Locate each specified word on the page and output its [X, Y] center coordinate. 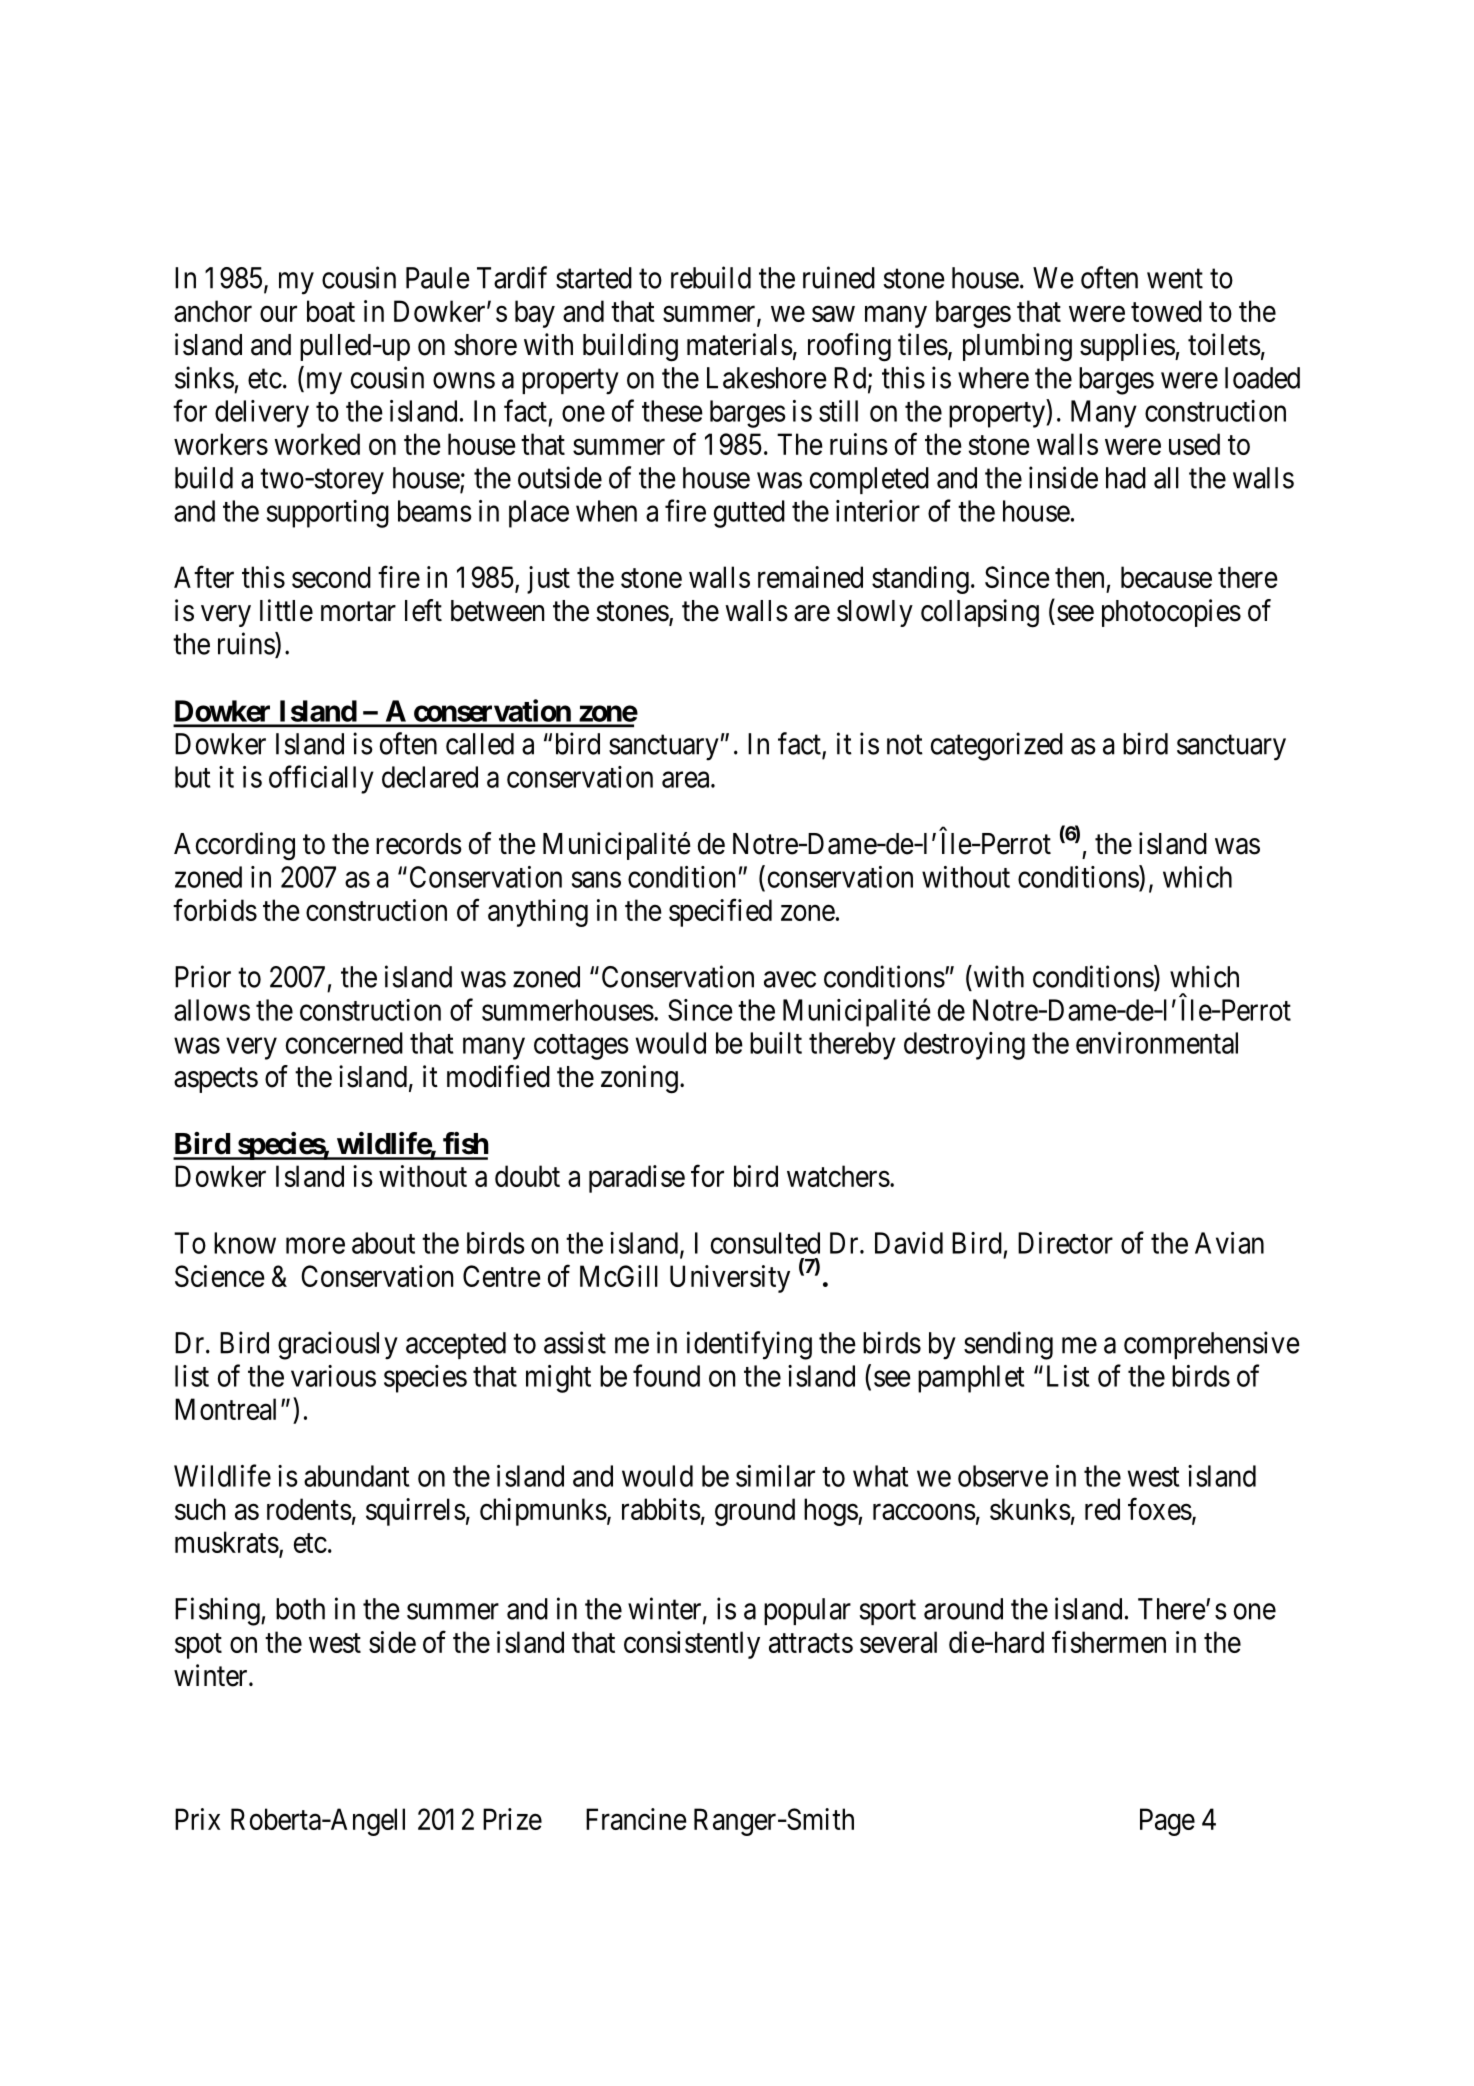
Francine [636, 1819]
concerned [344, 1043]
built [776, 1043]
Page [1167, 1822]
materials [740, 344]
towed [1166, 311]
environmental [1157, 1043]
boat [331, 311]
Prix [197, 1819]
